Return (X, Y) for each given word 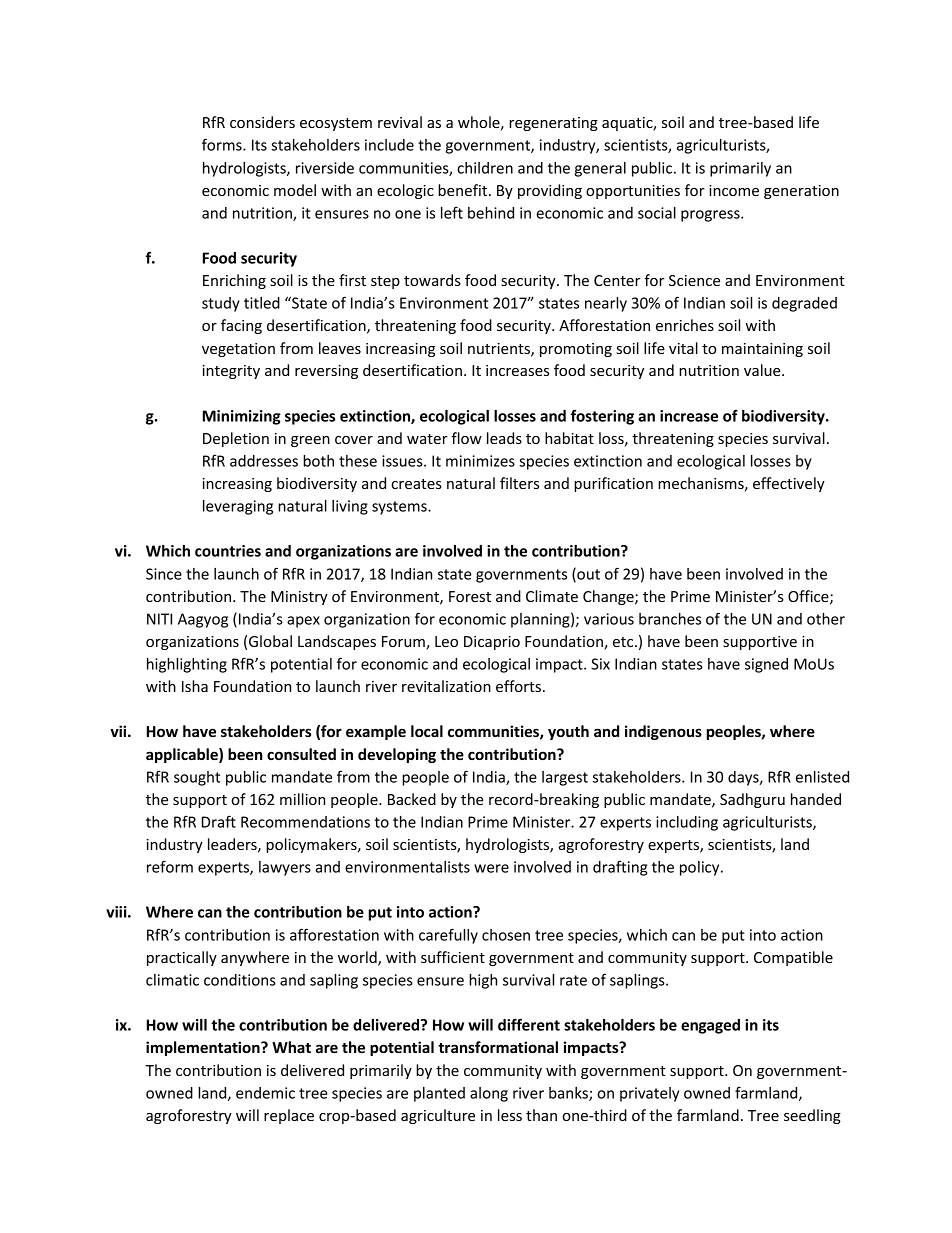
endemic (265, 1093)
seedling (812, 1116)
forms (223, 144)
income (734, 190)
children (485, 168)
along (489, 1094)
